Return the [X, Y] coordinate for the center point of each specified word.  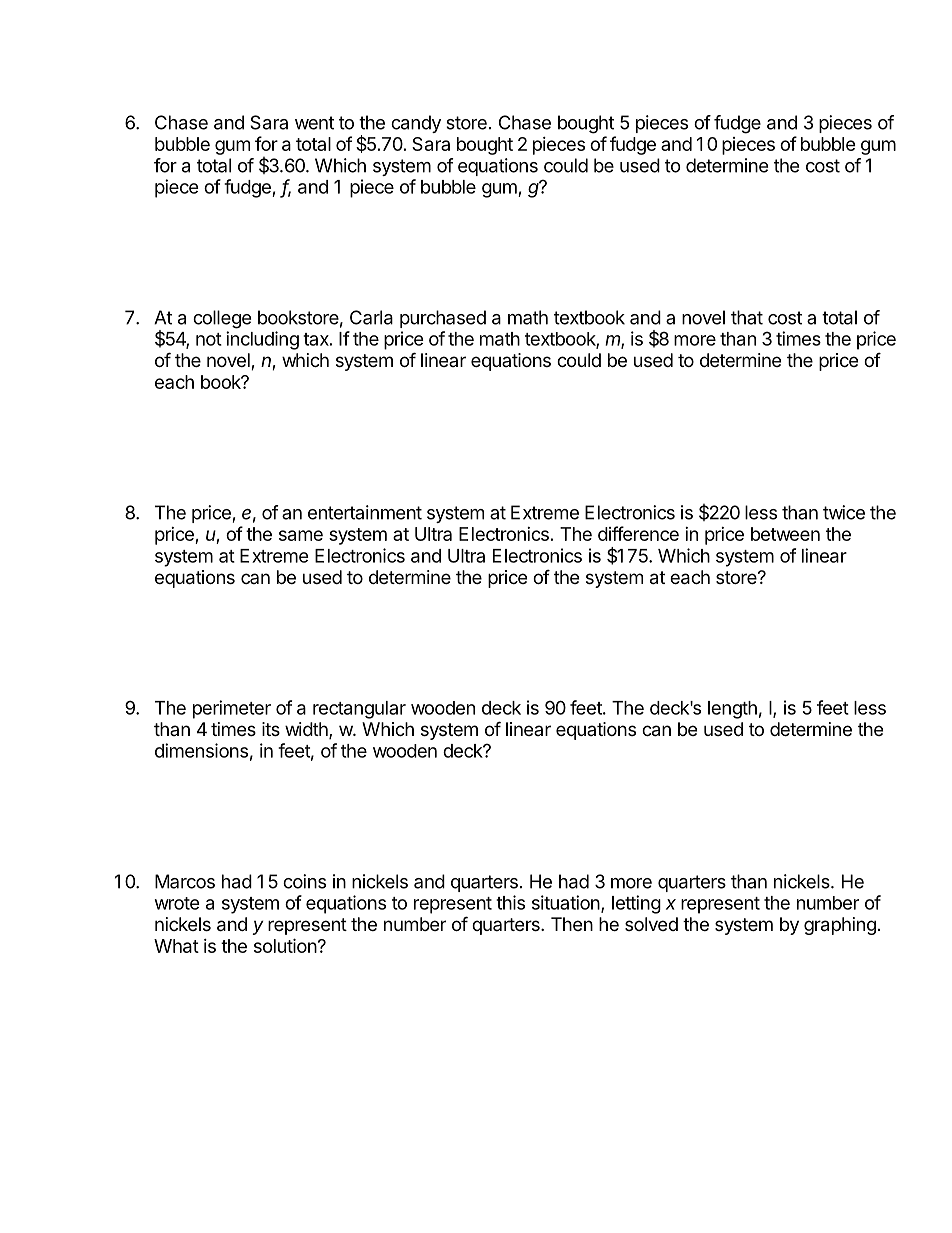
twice [844, 512]
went [314, 123]
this [510, 902]
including [262, 340]
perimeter [232, 709]
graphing [840, 926]
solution [285, 945]
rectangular [359, 710]
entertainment [365, 512]
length [732, 710]
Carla [371, 317]
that [747, 317]
